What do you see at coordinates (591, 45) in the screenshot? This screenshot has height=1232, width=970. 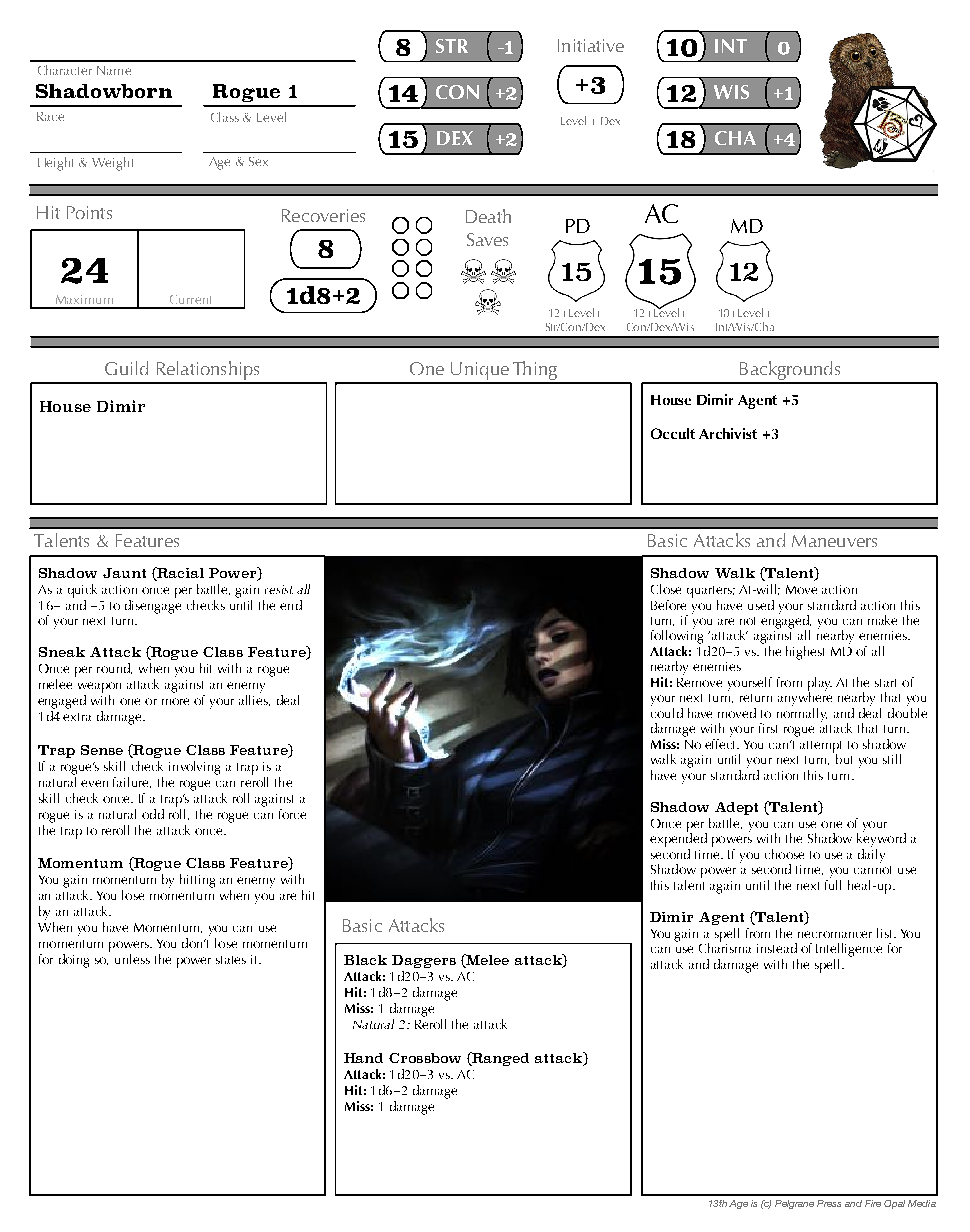 I see `Initiative` at bounding box center [591, 45].
